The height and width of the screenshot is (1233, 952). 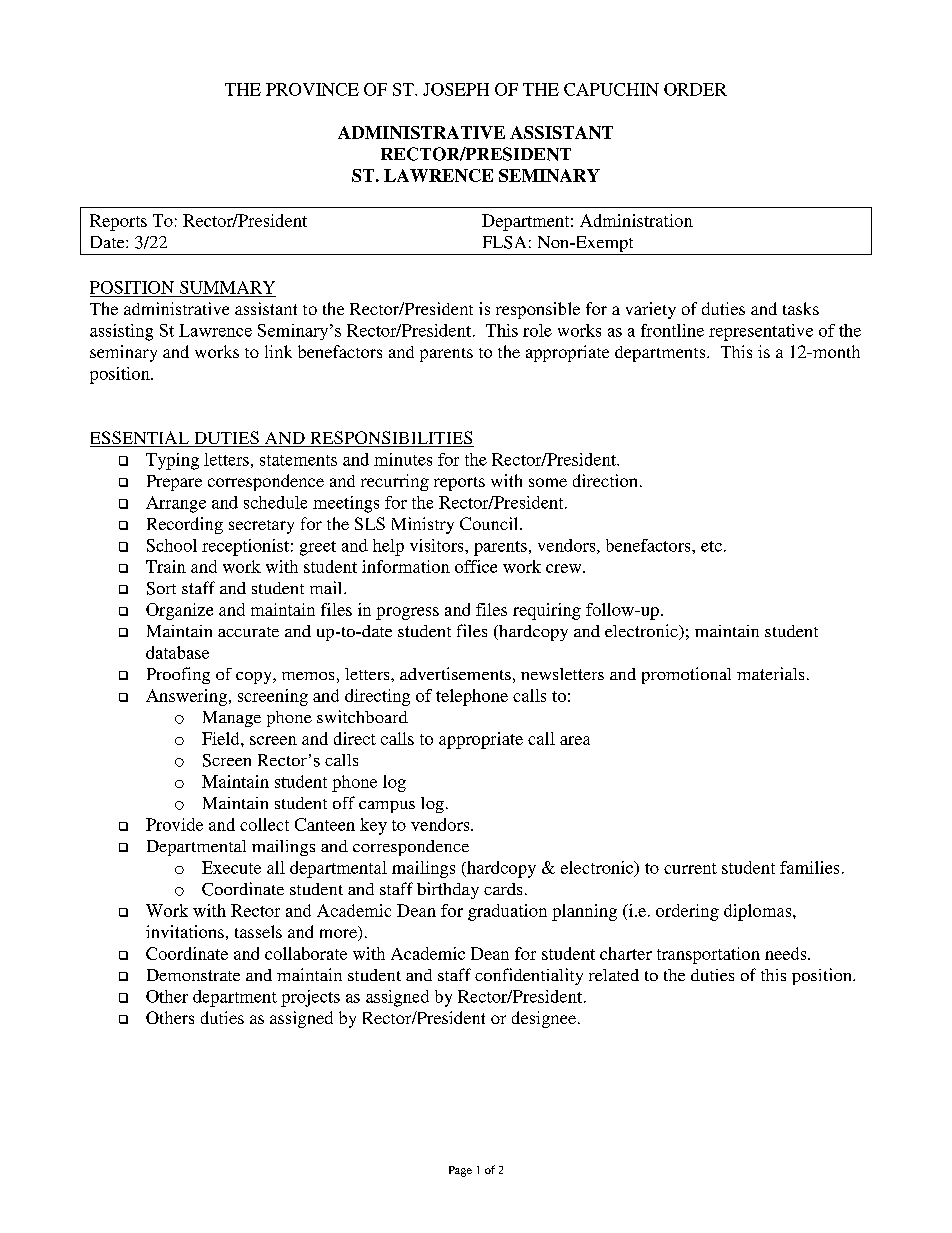 What do you see at coordinates (460, 1171) in the screenshot?
I see `Page` at bounding box center [460, 1171].
